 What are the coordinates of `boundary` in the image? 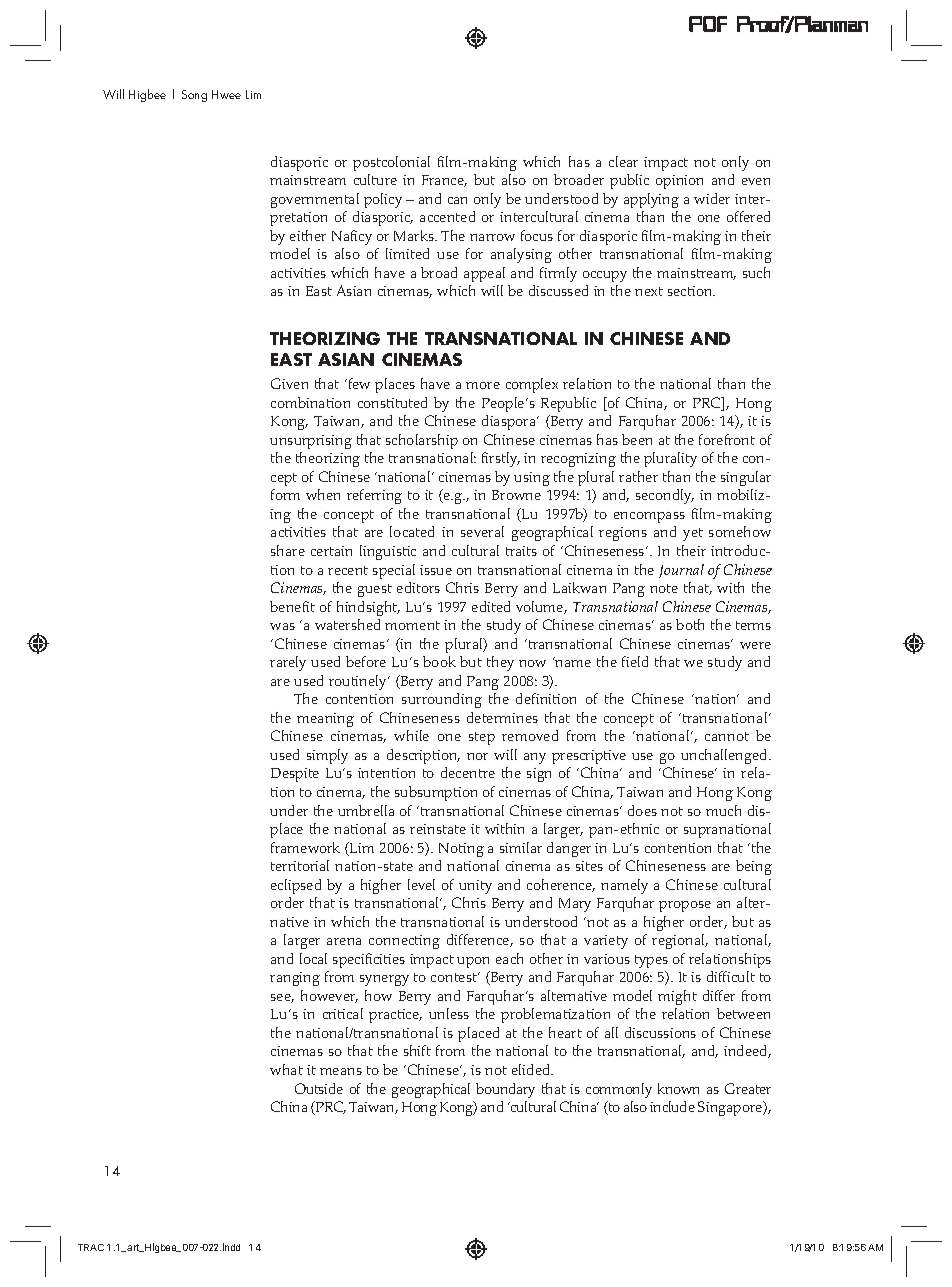 It's located at (505, 1090).
